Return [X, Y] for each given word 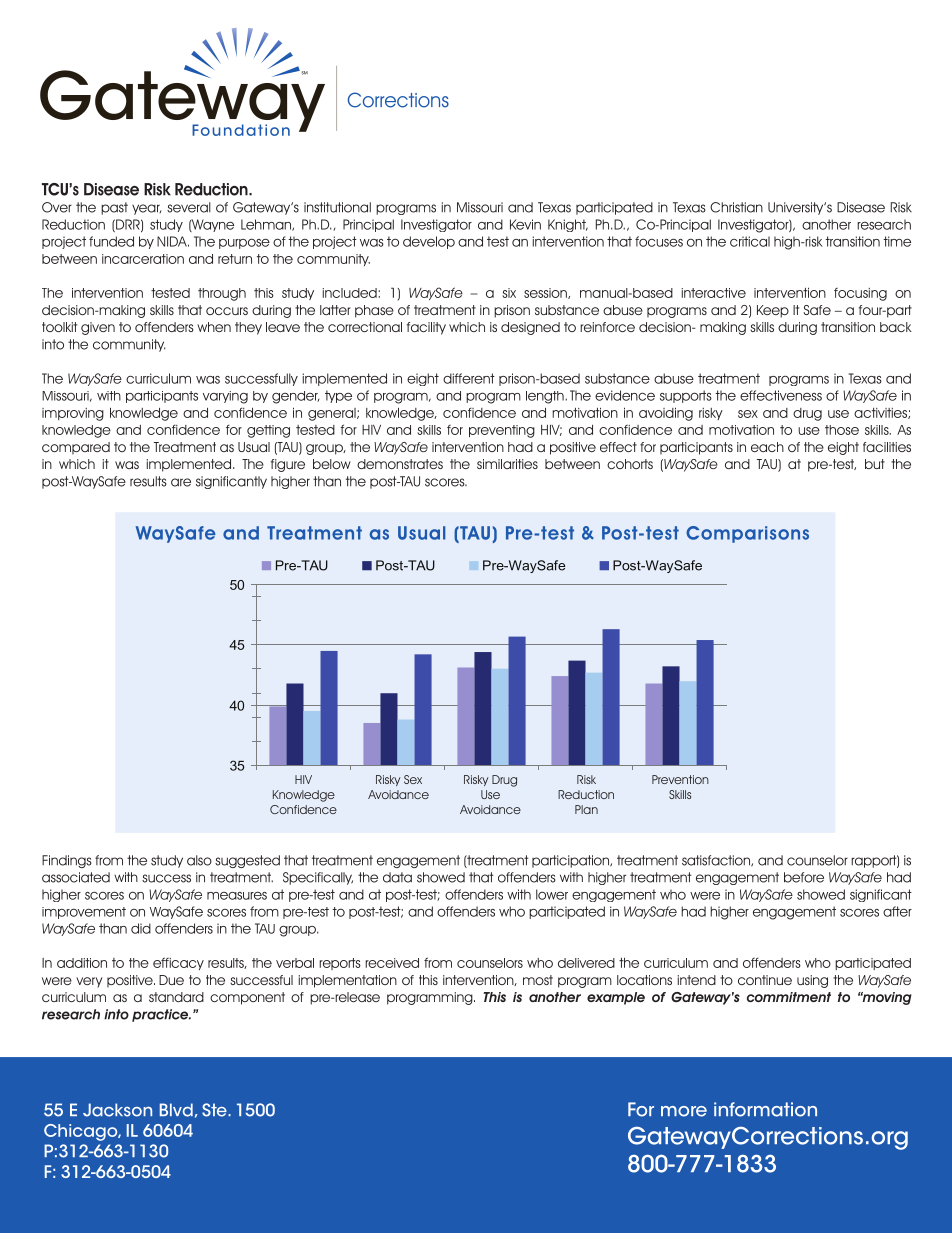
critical [750, 241]
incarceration [143, 259]
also [199, 860]
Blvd [176, 1110]
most [538, 980]
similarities [507, 464]
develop [429, 242]
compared [76, 448]
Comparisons [747, 534]
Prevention [680, 779]
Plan [586, 809]
